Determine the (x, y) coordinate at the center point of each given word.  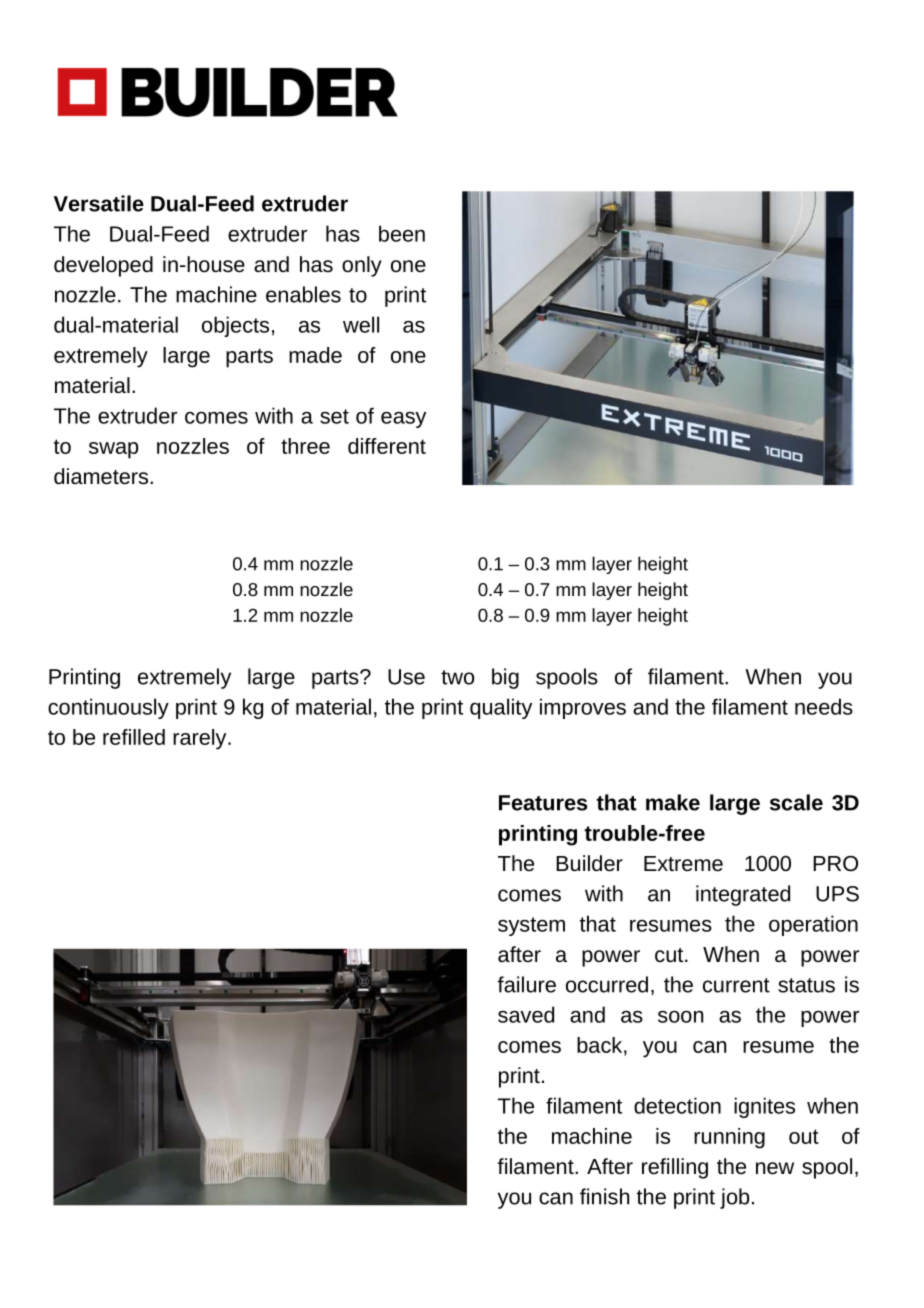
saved (526, 1014)
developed (103, 266)
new (775, 1168)
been (402, 233)
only (362, 266)
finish (604, 1196)
